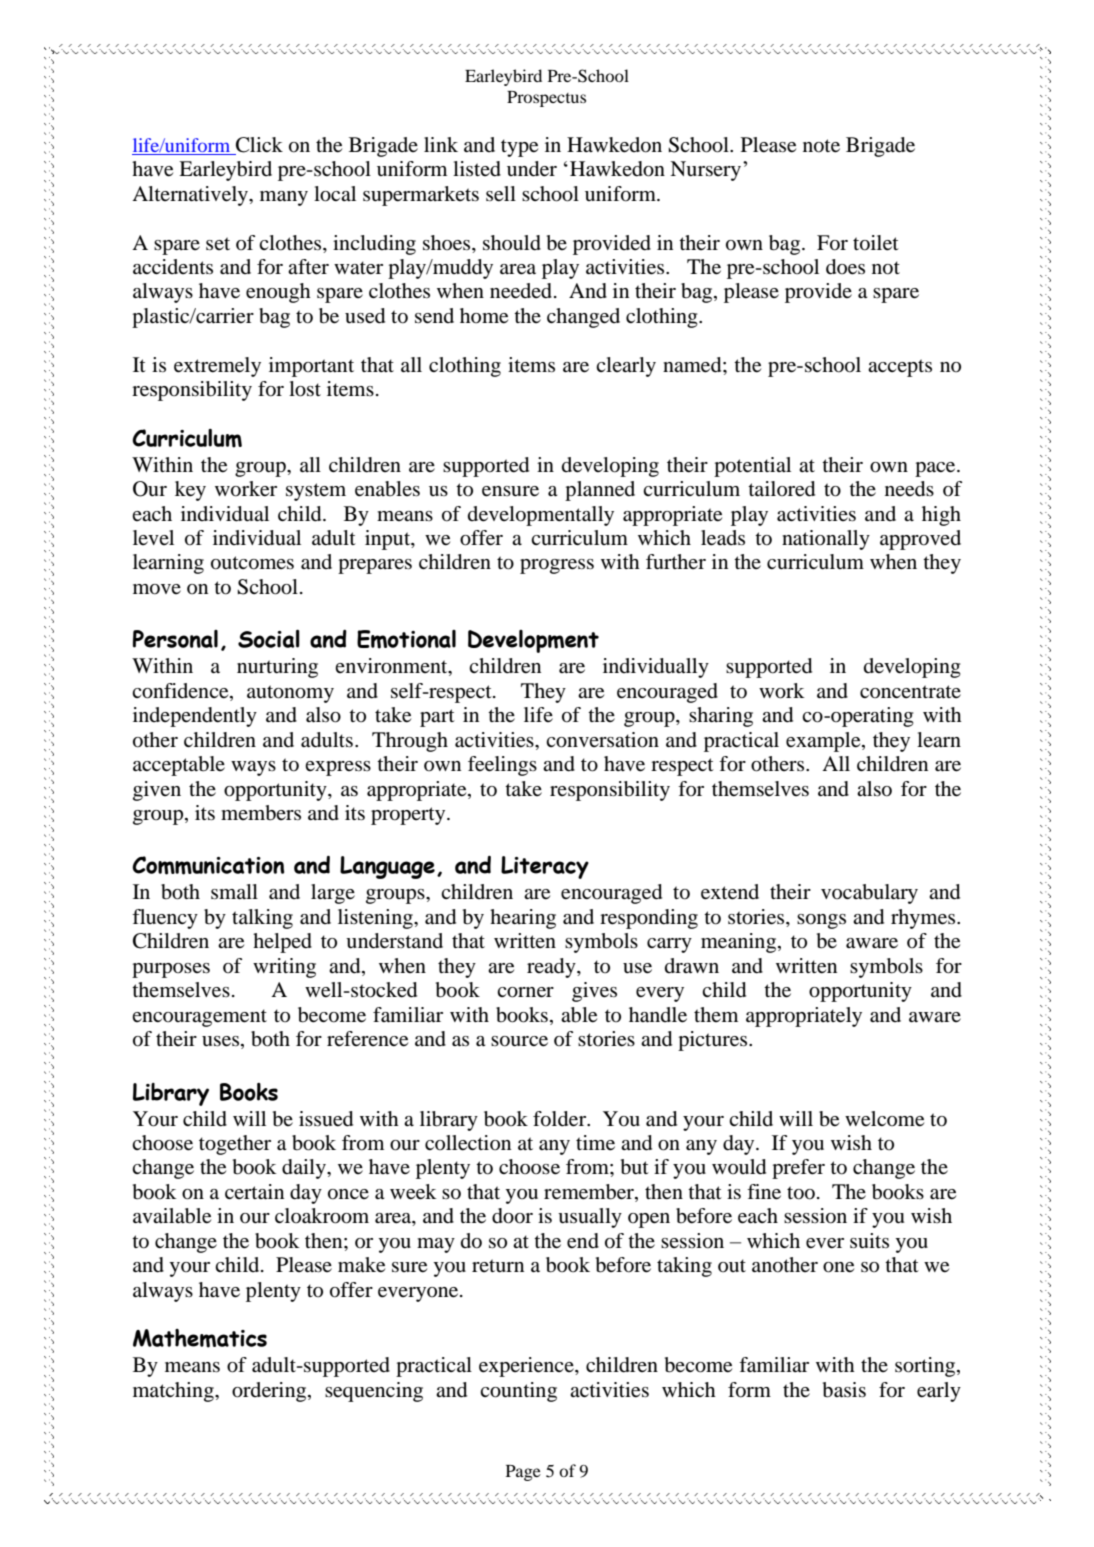  What do you see at coordinates (261, 813) in the screenshot?
I see `members` at bounding box center [261, 813].
